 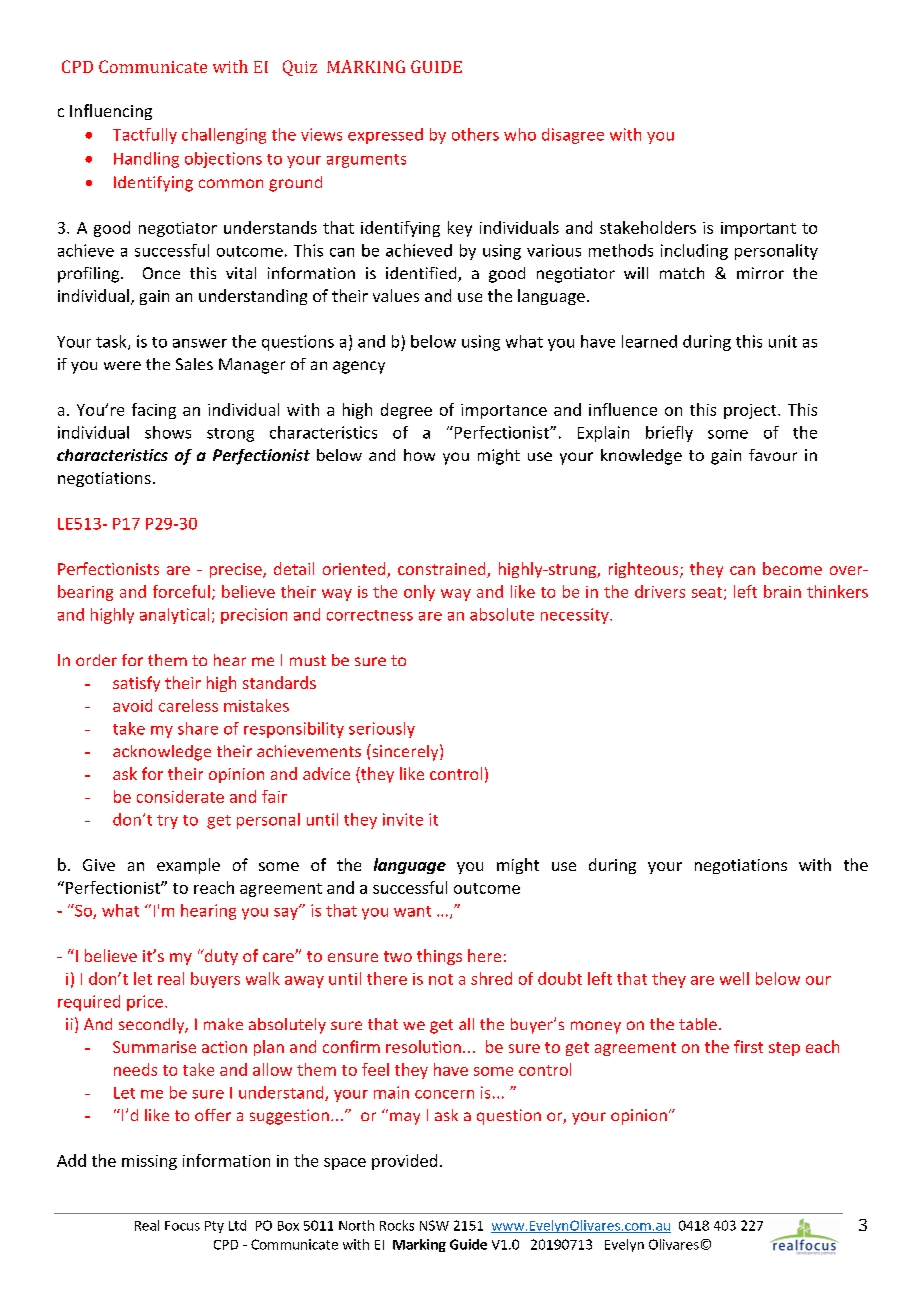 What do you see at coordinates (419, 593) in the page?
I see `only` at bounding box center [419, 593].
